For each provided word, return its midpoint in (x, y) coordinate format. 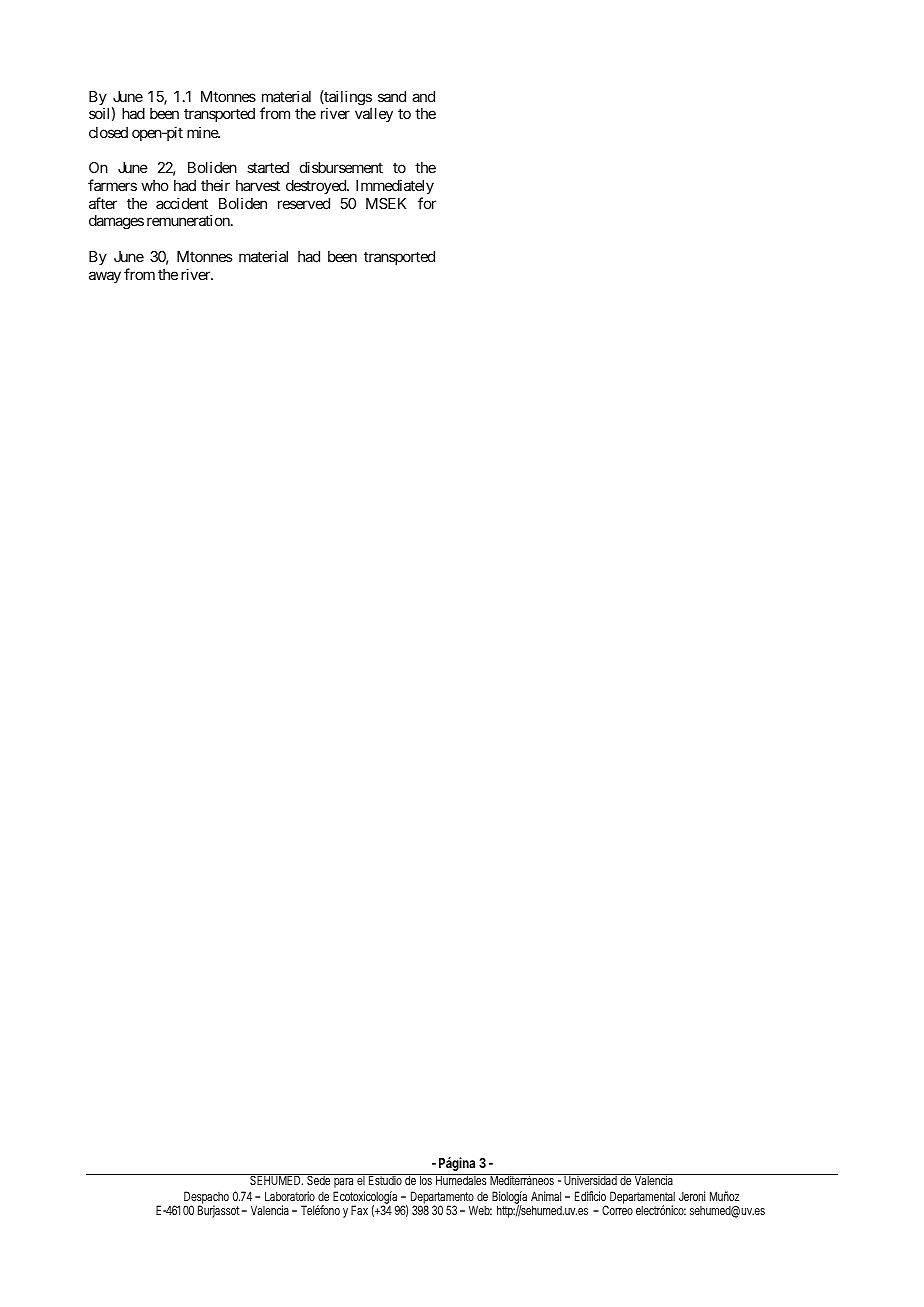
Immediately (395, 186)
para (343, 1183)
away (105, 277)
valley (374, 115)
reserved (304, 203)
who (155, 185)
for (427, 203)
